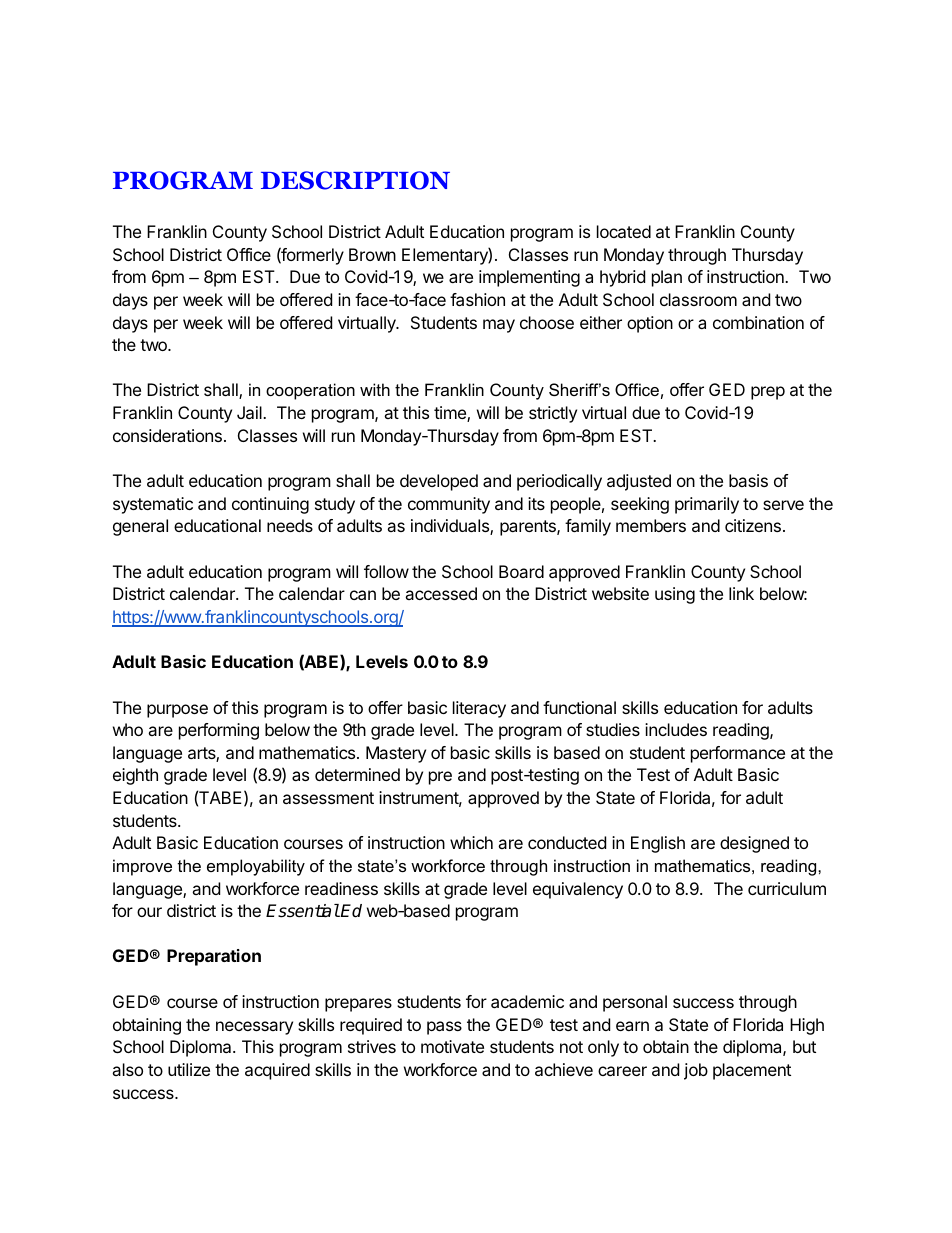 The image size is (952, 1233). Describe the element at coordinates (355, 180) in the screenshot. I see `DESCRIPTION` at that location.
